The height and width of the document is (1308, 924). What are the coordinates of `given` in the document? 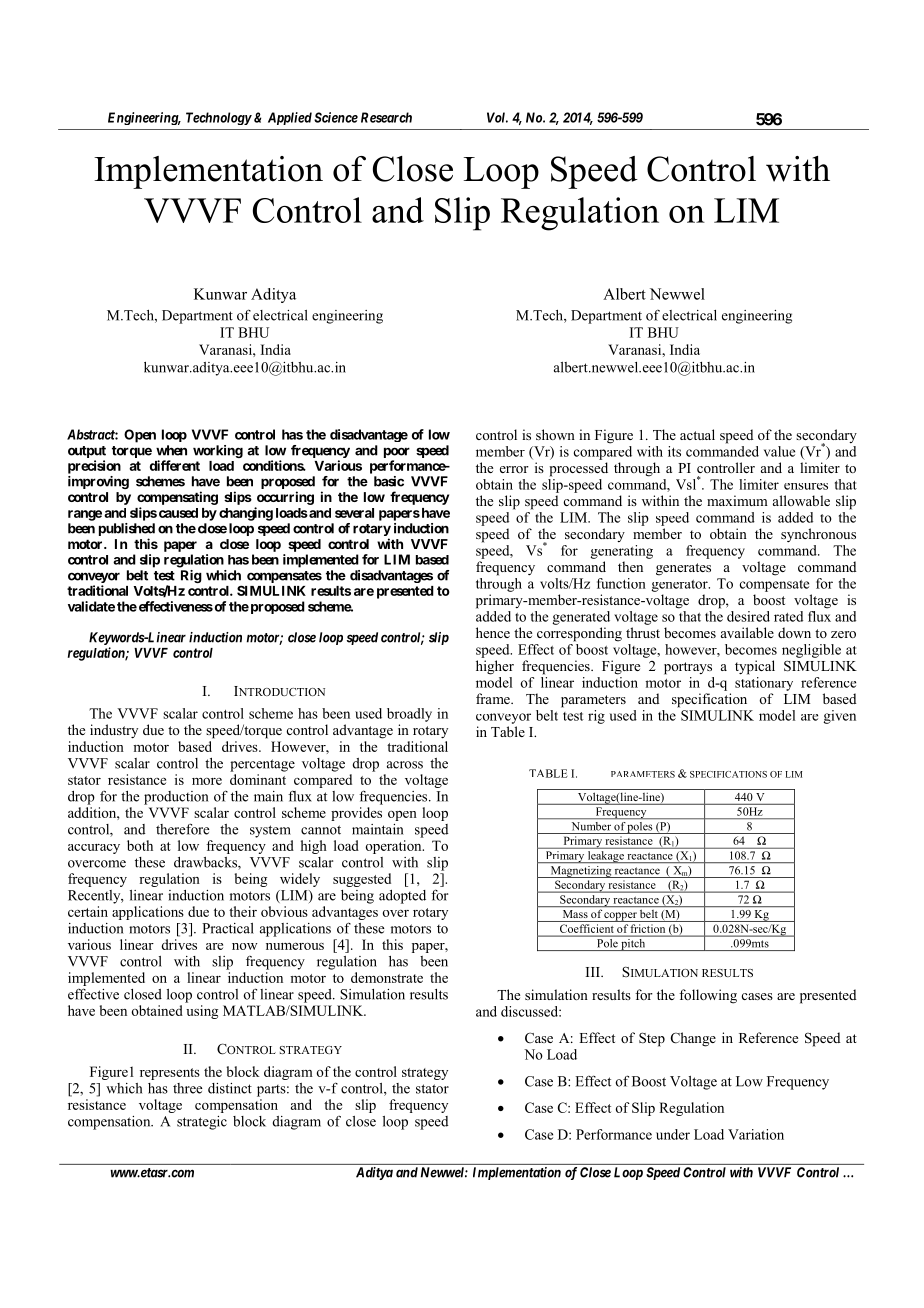 It's located at (839, 717).
